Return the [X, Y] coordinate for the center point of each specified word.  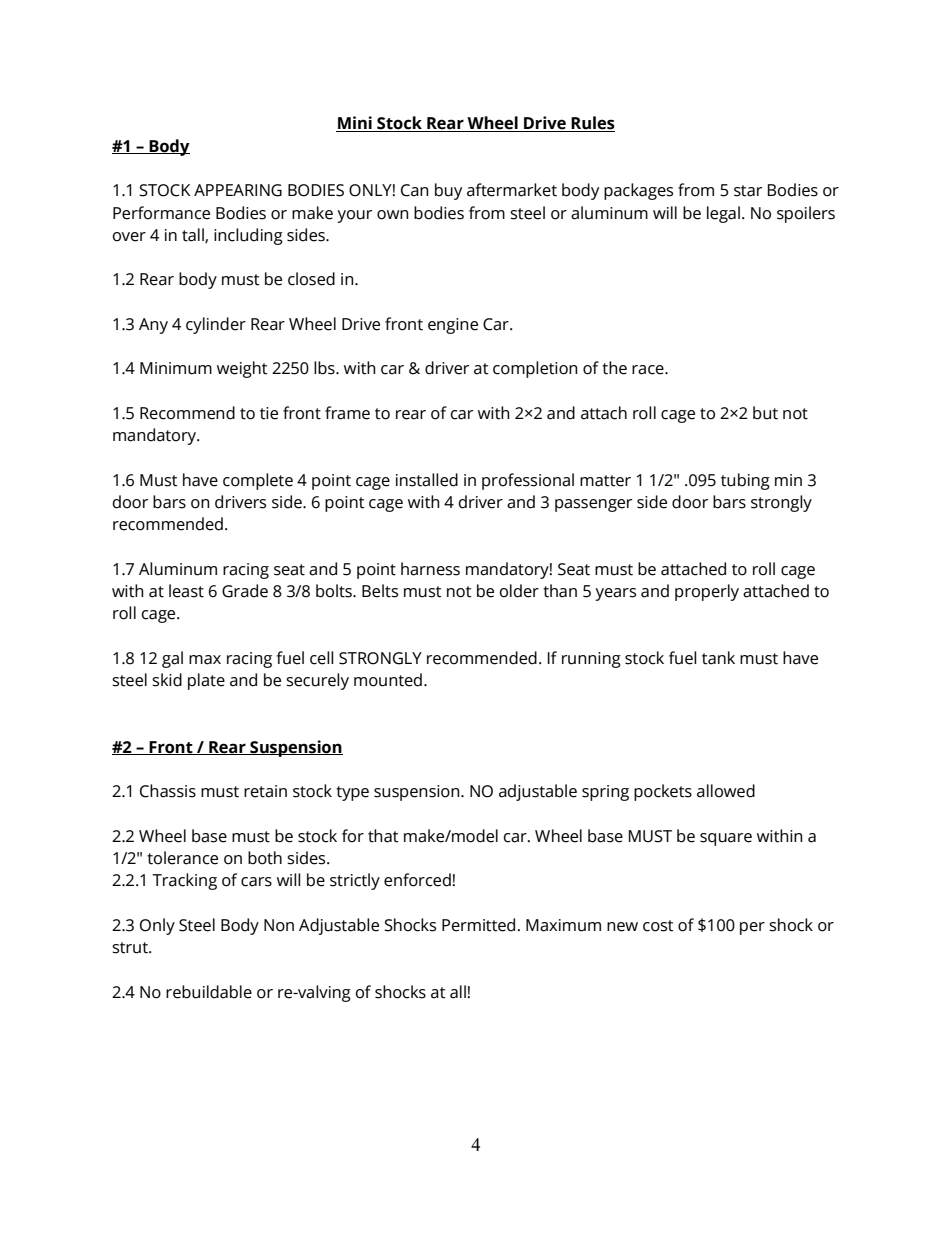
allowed [726, 791]
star [748, 191]
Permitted [478, 925]
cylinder [216, 325]
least [186, 591]
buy [448, 191]
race [649, 370]
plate [206, 681]
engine [453, 326]
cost [658, 926]
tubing [745, 481]
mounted [388, 680]
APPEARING [238, 190]
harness [430, 569]
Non [279, 925]
